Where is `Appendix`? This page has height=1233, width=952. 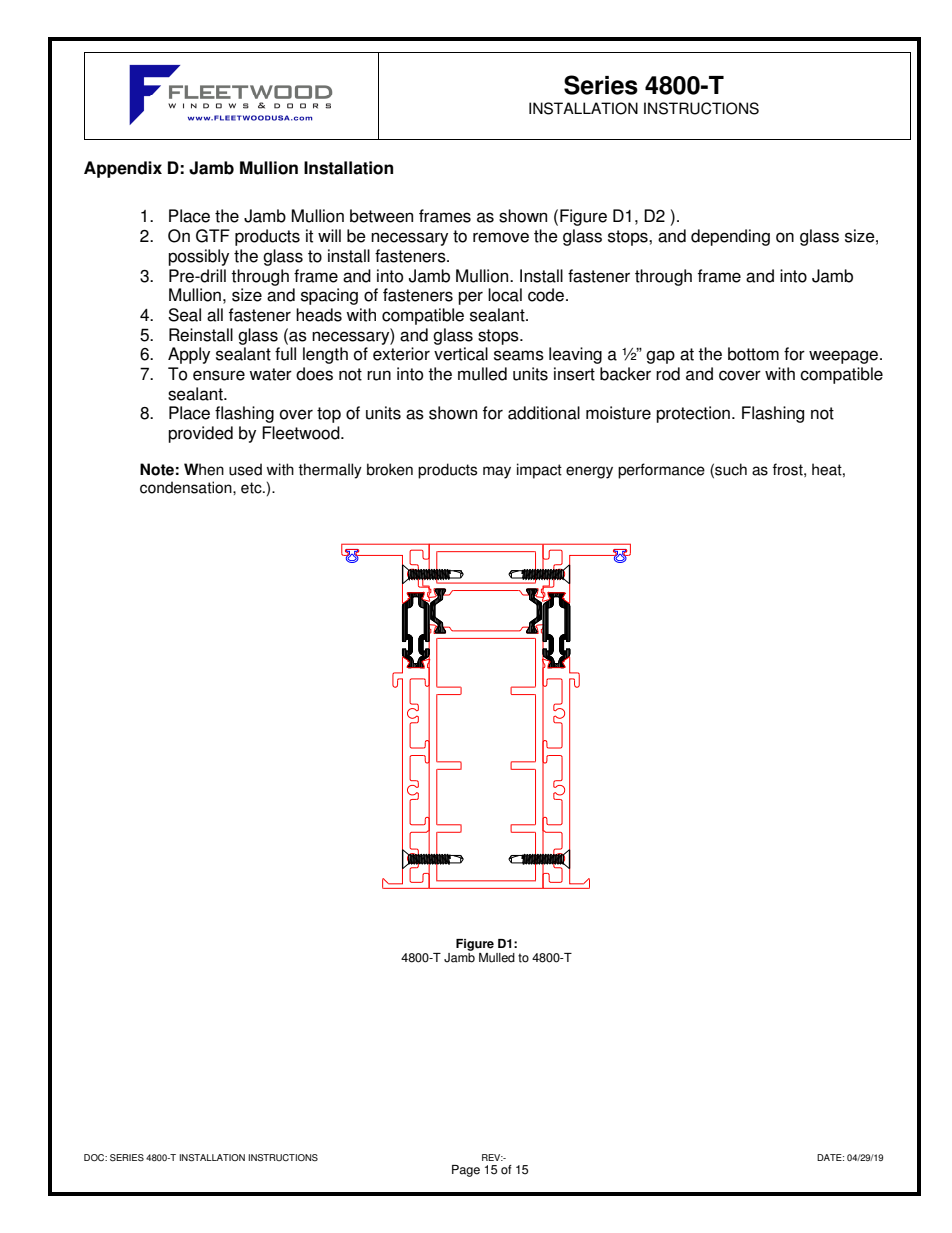 Appendix is located at coordinates (123, 169).
